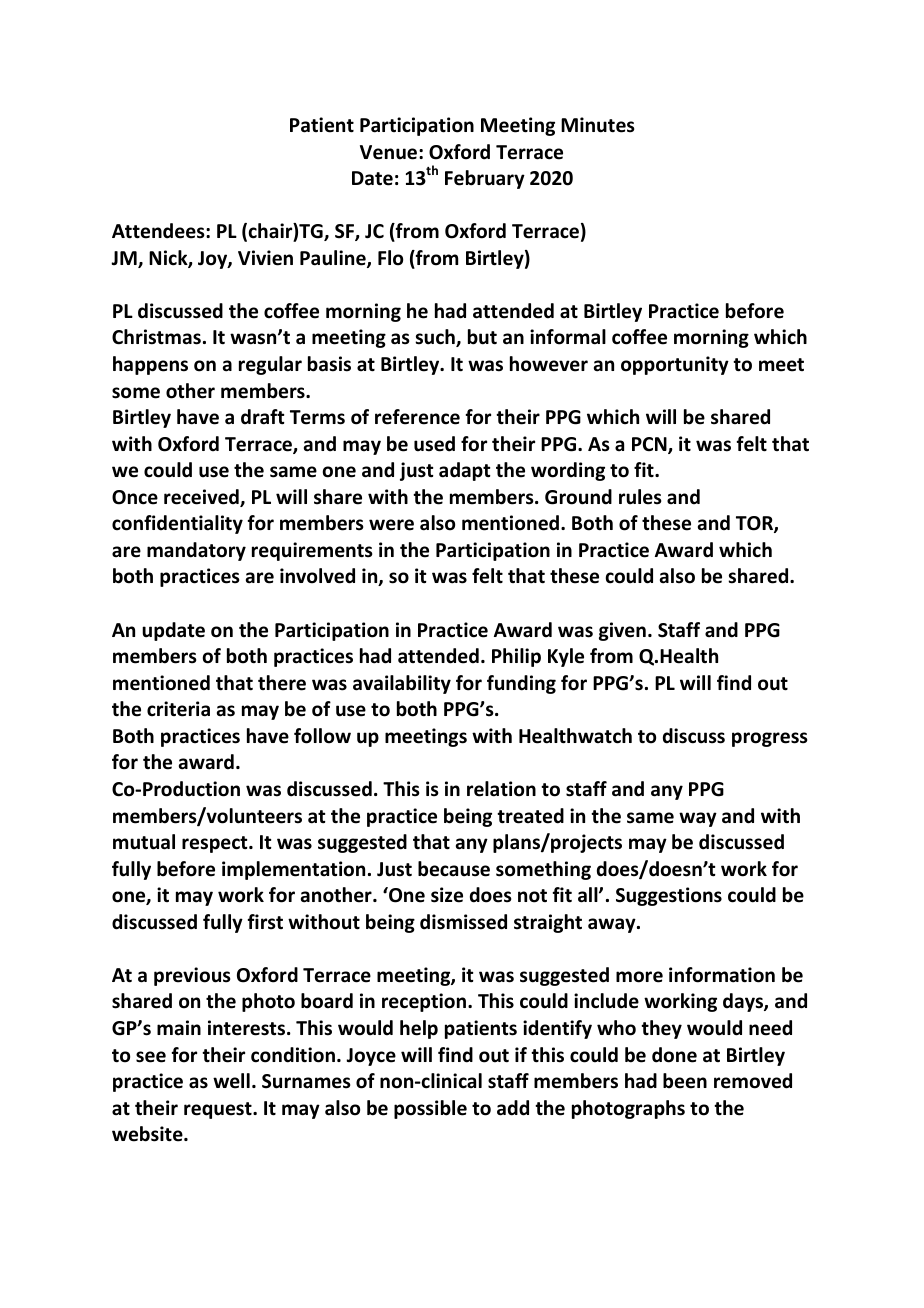 The width and height of the page is (924, 1308). Describe the element at coordinates (219, 1110) in the page. I see `request` at that location.
